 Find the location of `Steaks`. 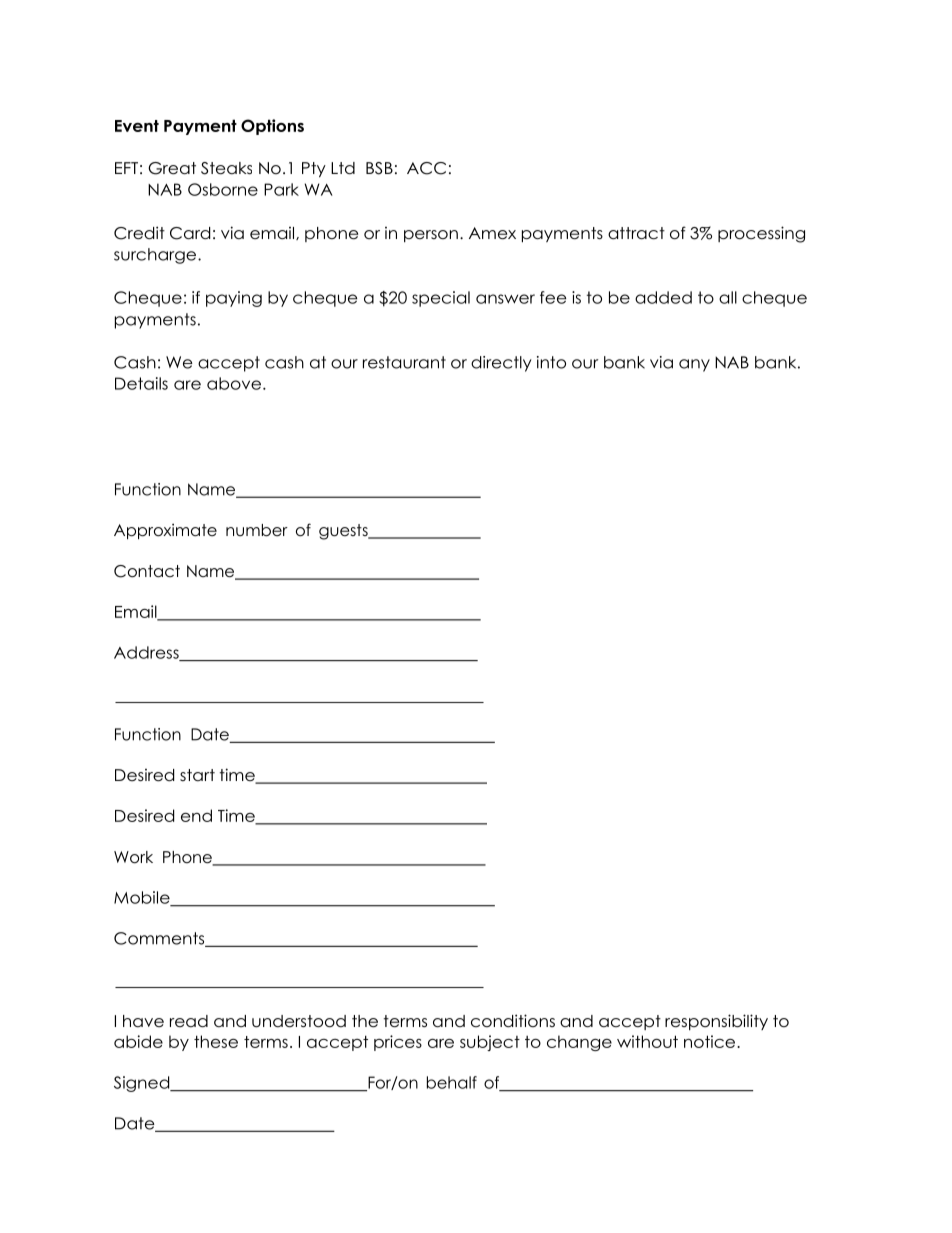

Steaks is located at coordinates (226, 168).
